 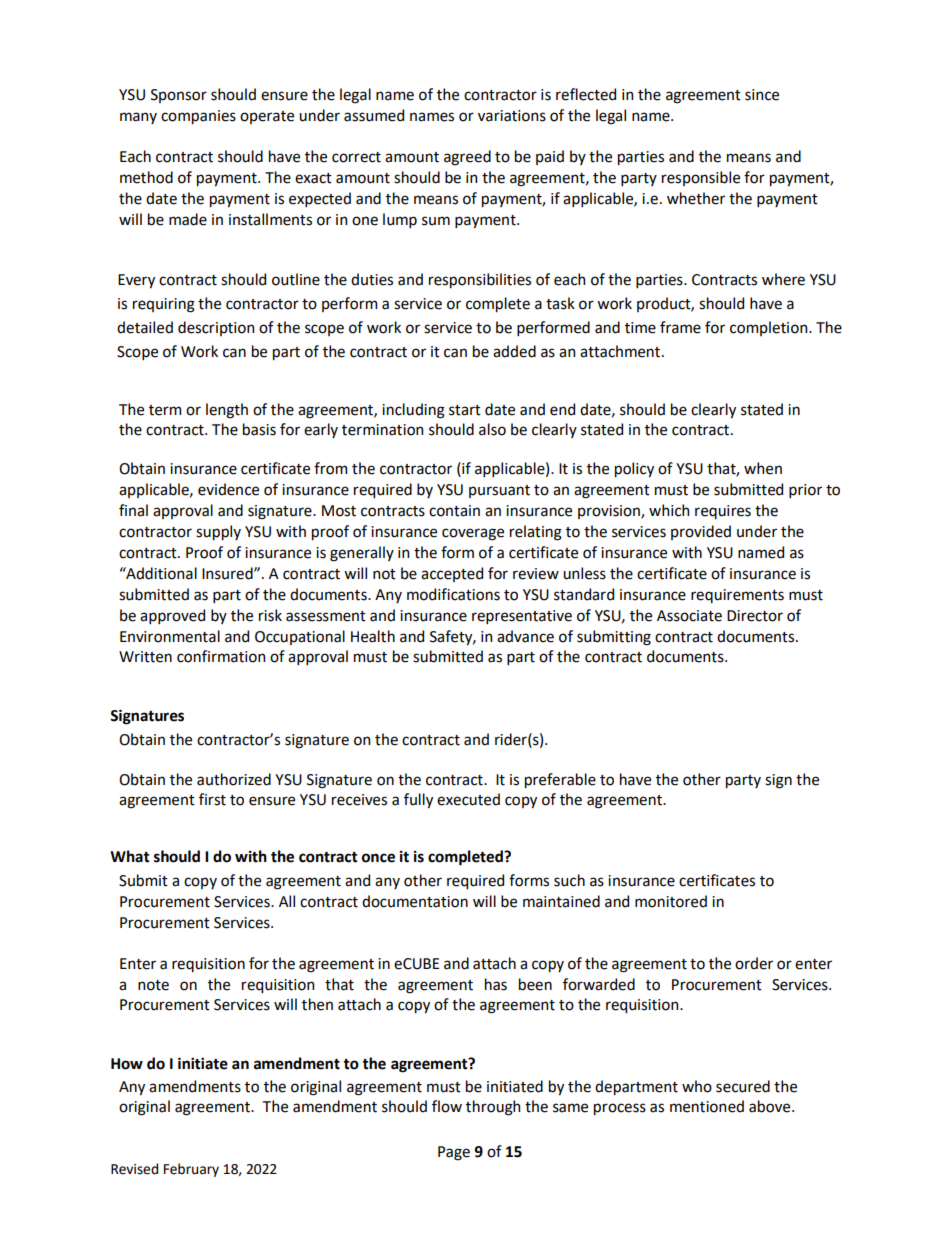 I want to click on February, so click(x=191, y=1170).
